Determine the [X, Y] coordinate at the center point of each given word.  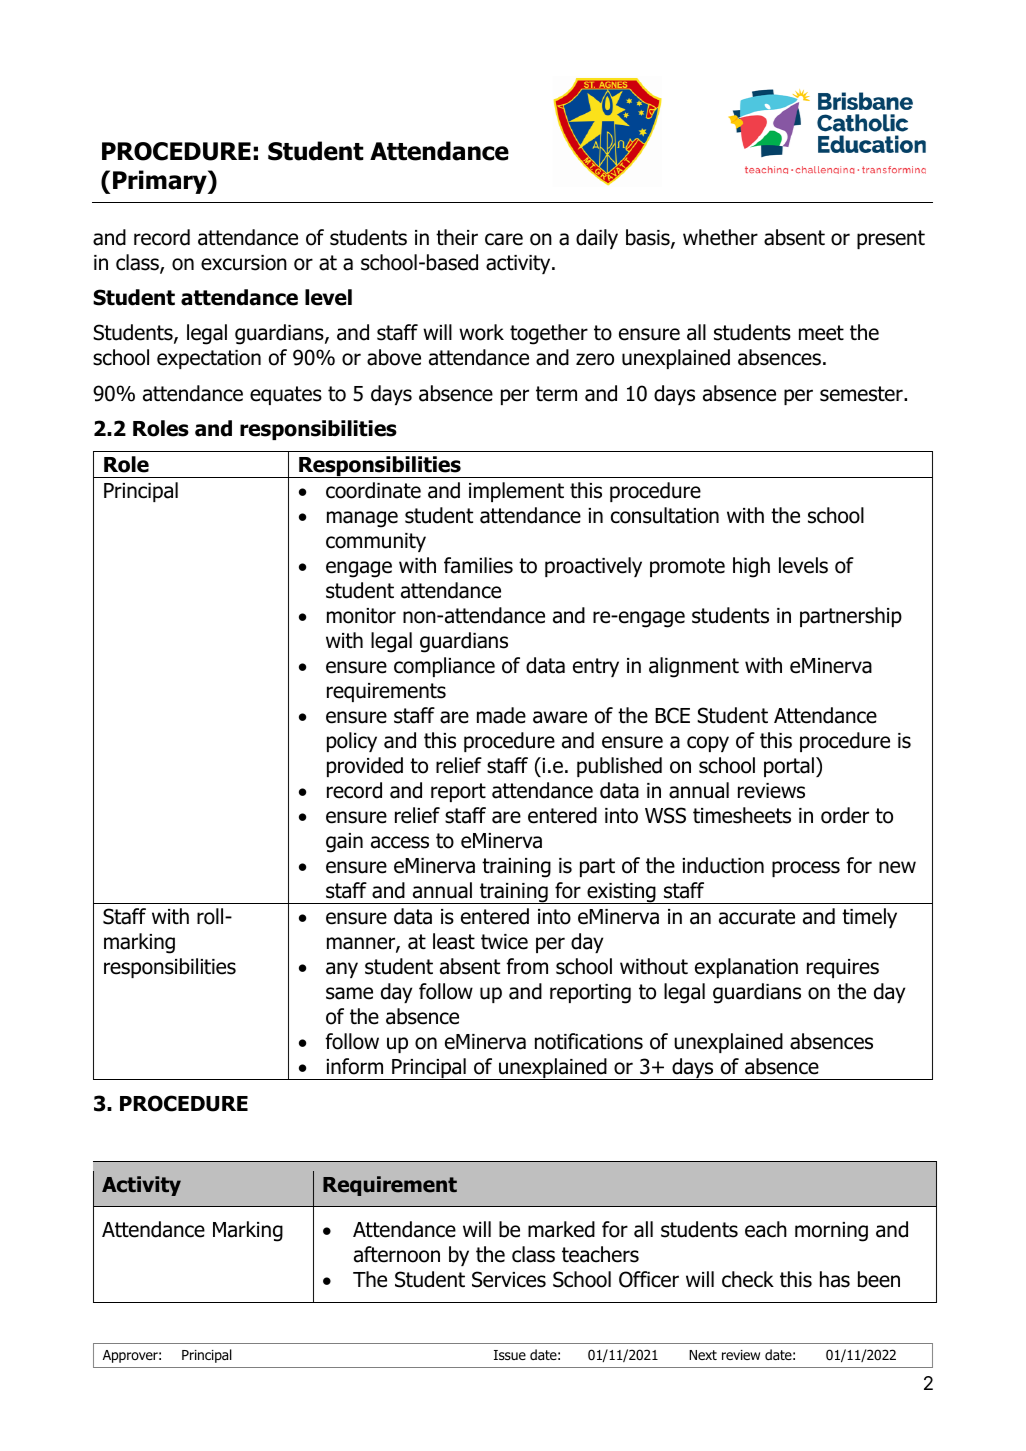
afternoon [397, 1254]
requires [843, 968]
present [891, 239]
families [478, 565]
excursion [244, 263]
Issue [510, 1355]
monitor [361, 616]
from [527, 966]
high [751, 567]
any [342, 970]
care [504, 239]
